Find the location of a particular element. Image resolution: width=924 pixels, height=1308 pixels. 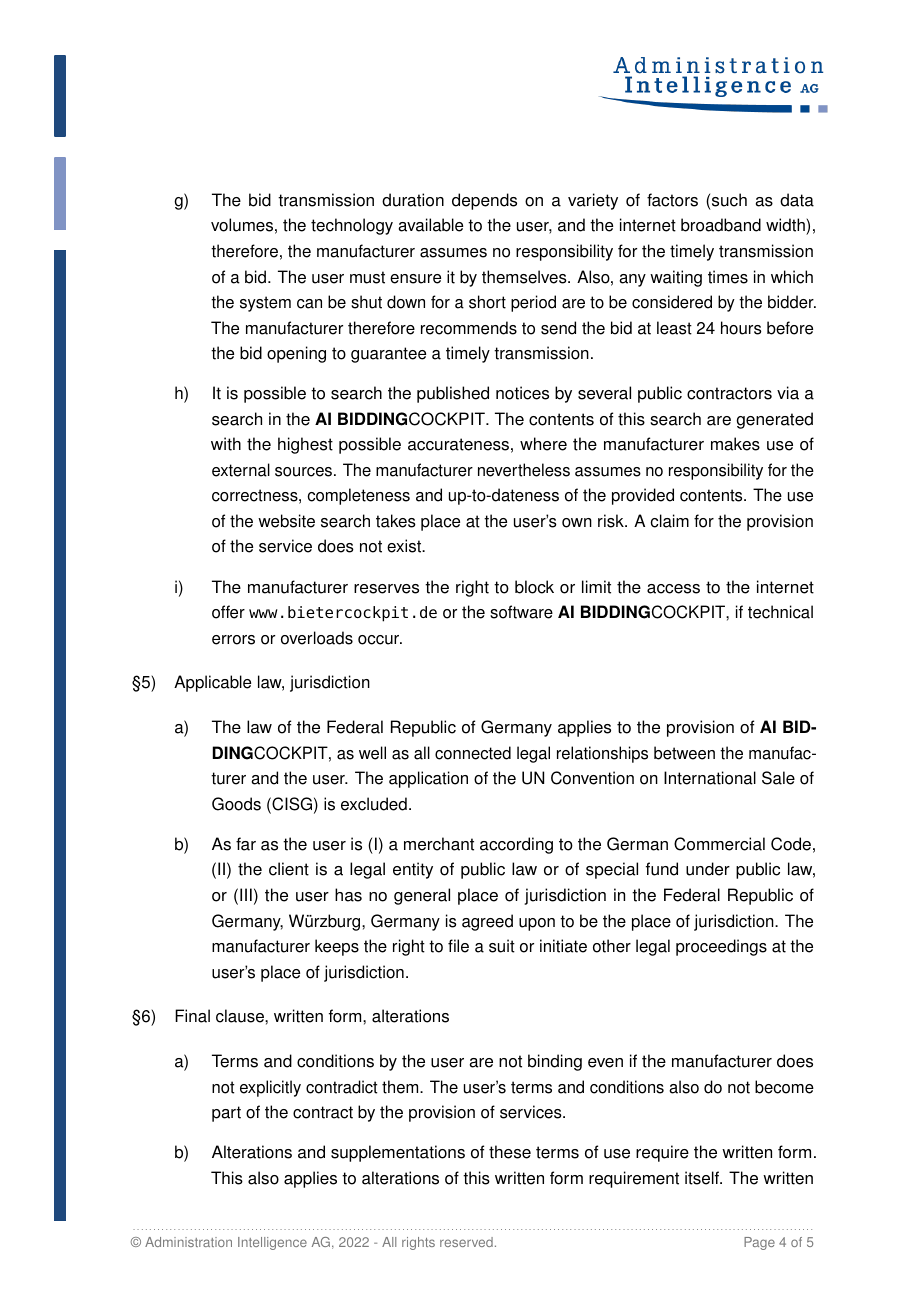

Intelligence is located at coordinates (272, 1243).
